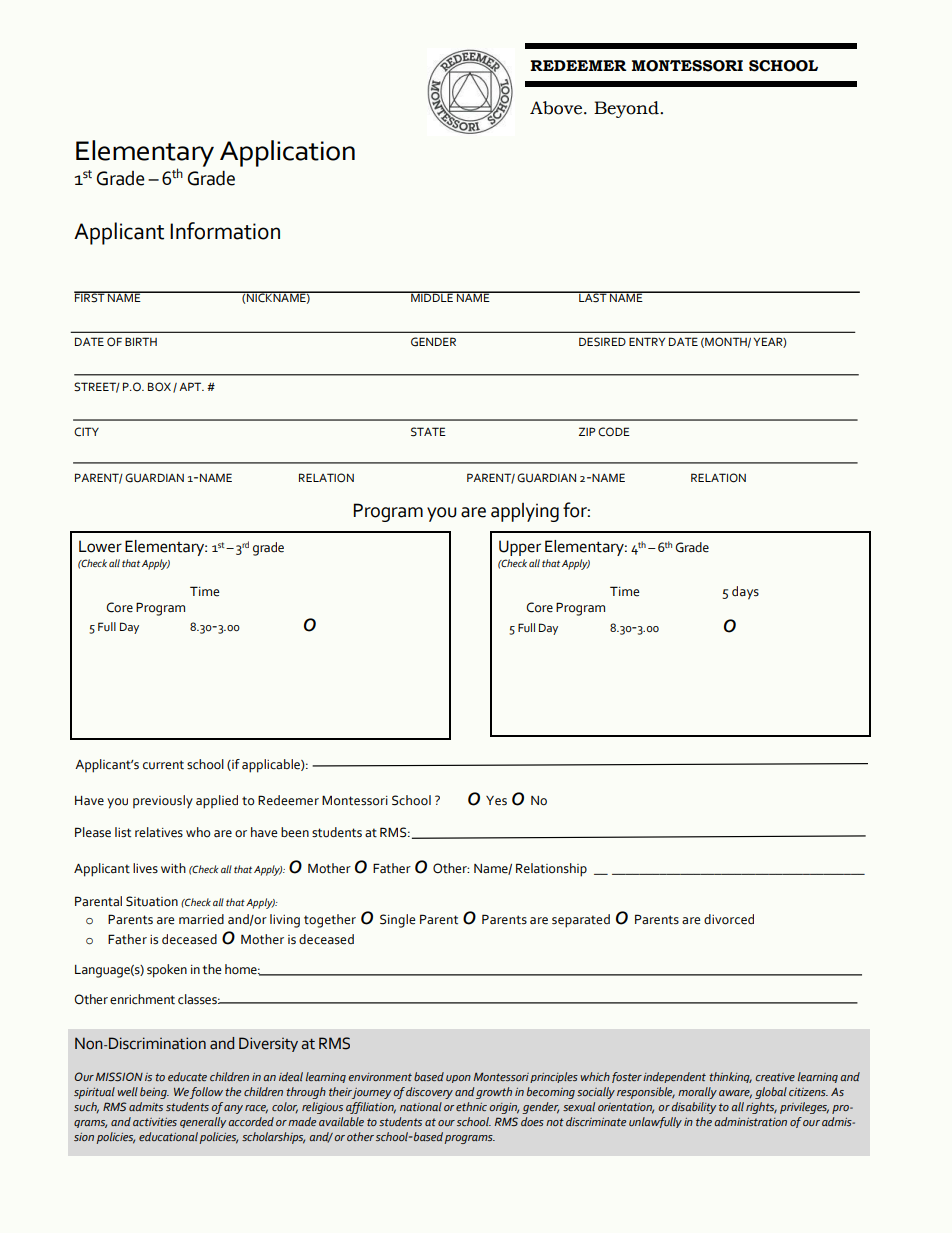 The height and width of the screenshot is (1233, 952). Describe the element at coordinates (520, 548) in the screenshot. I see `Upper` at that location.
